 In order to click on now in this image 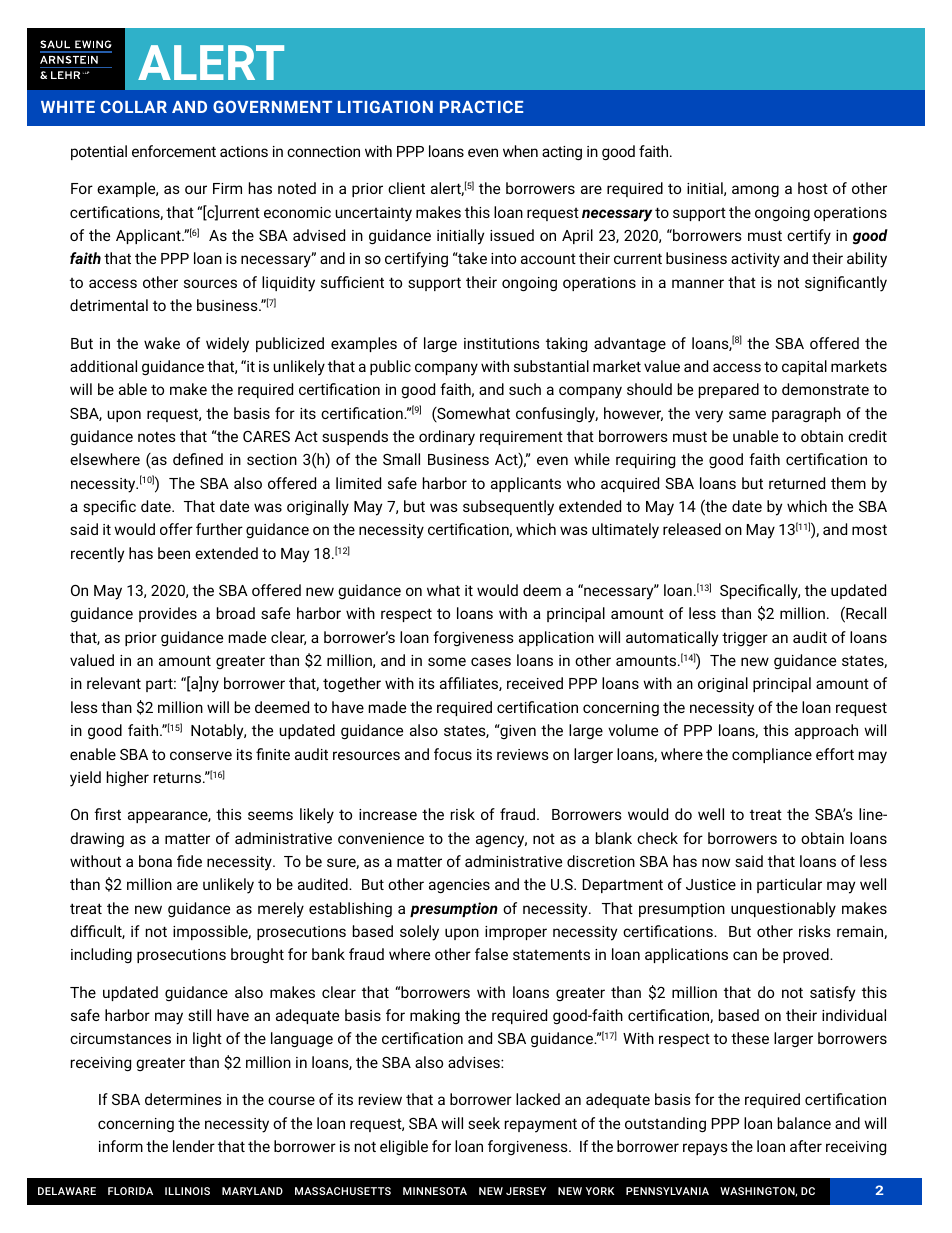, I will do `click(716, 862)`.
